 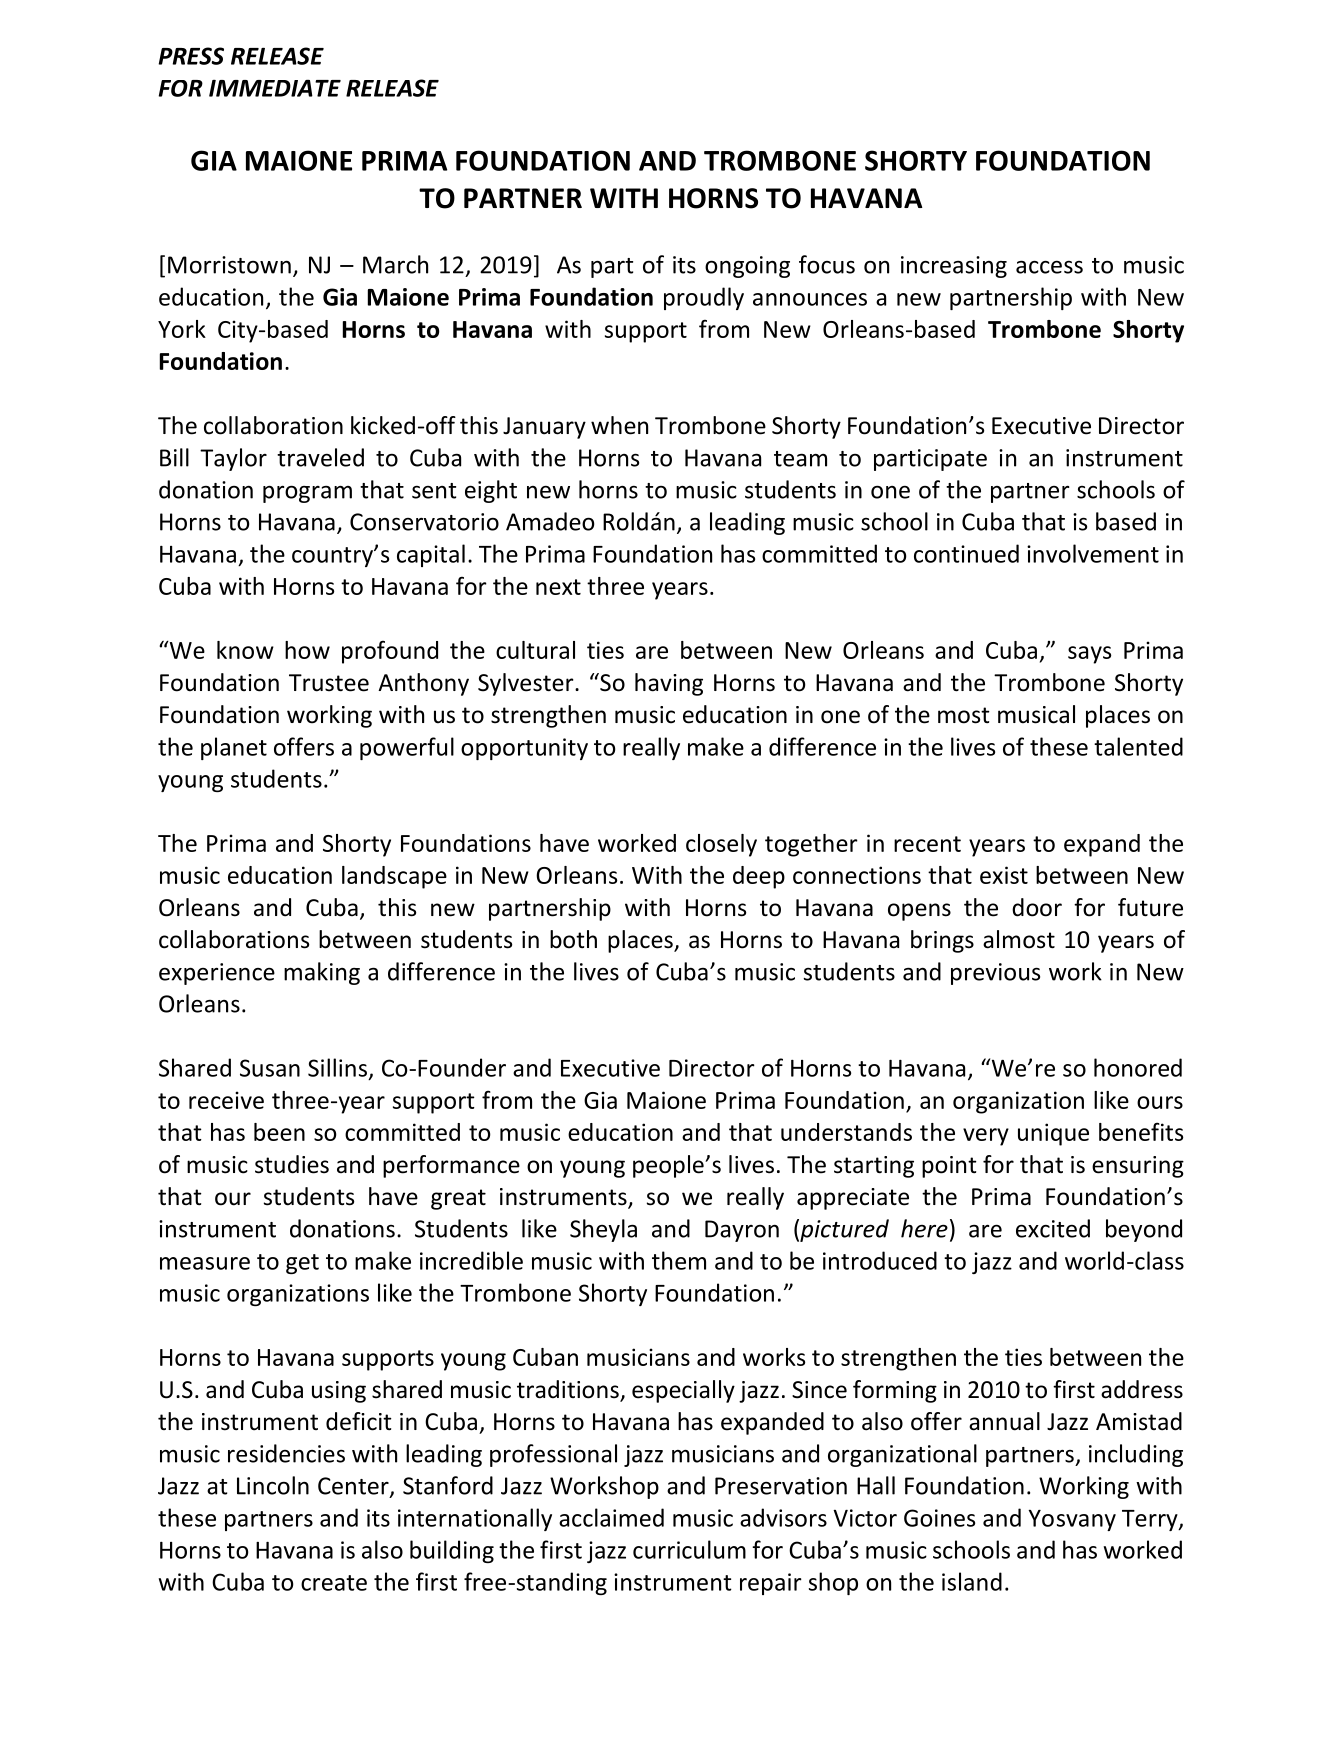 I want to click on involvement, so click(x=1093, y=553).
